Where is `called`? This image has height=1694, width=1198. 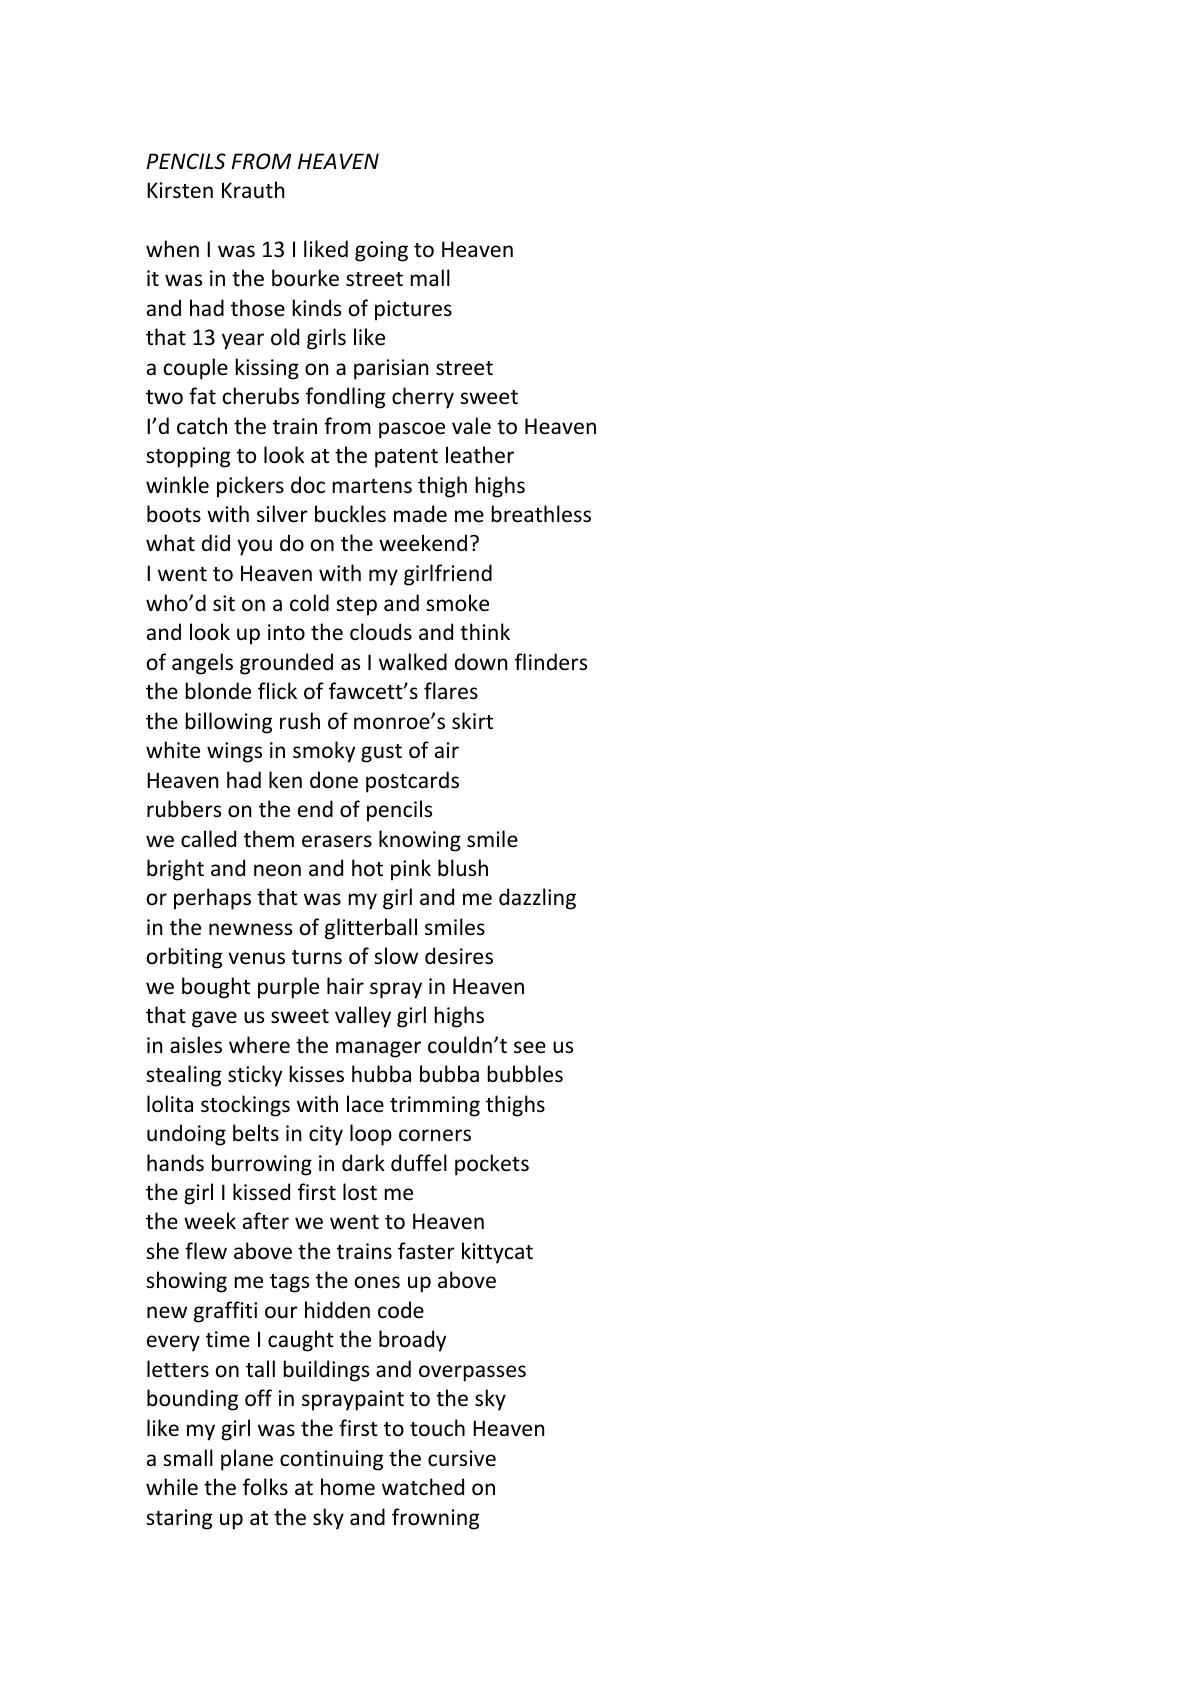
called is located at coordinates (208, 839).
